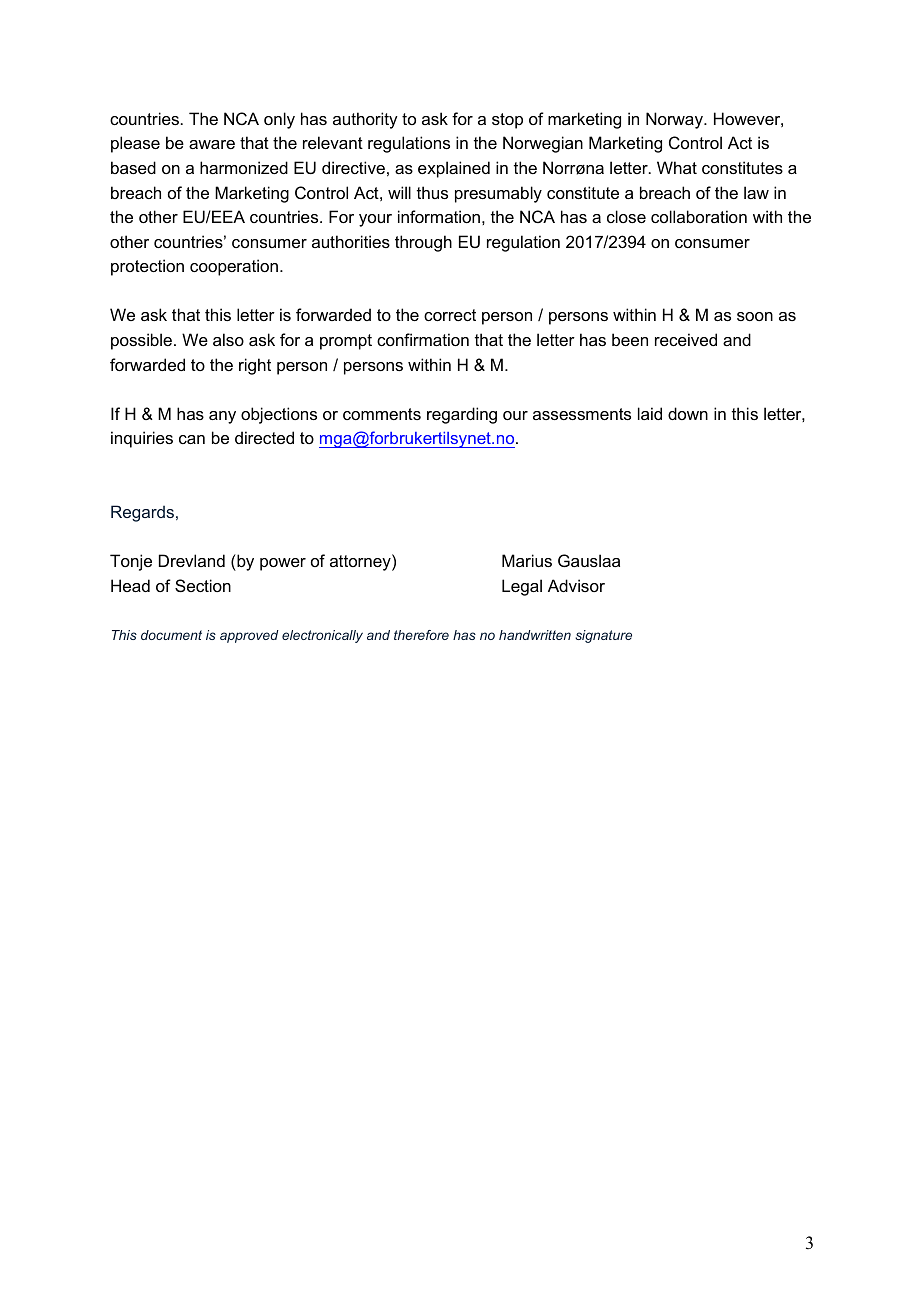  What do you see at coordinates (650, 413) in the document?
I see `laid` at bounding box center [650, 413].
